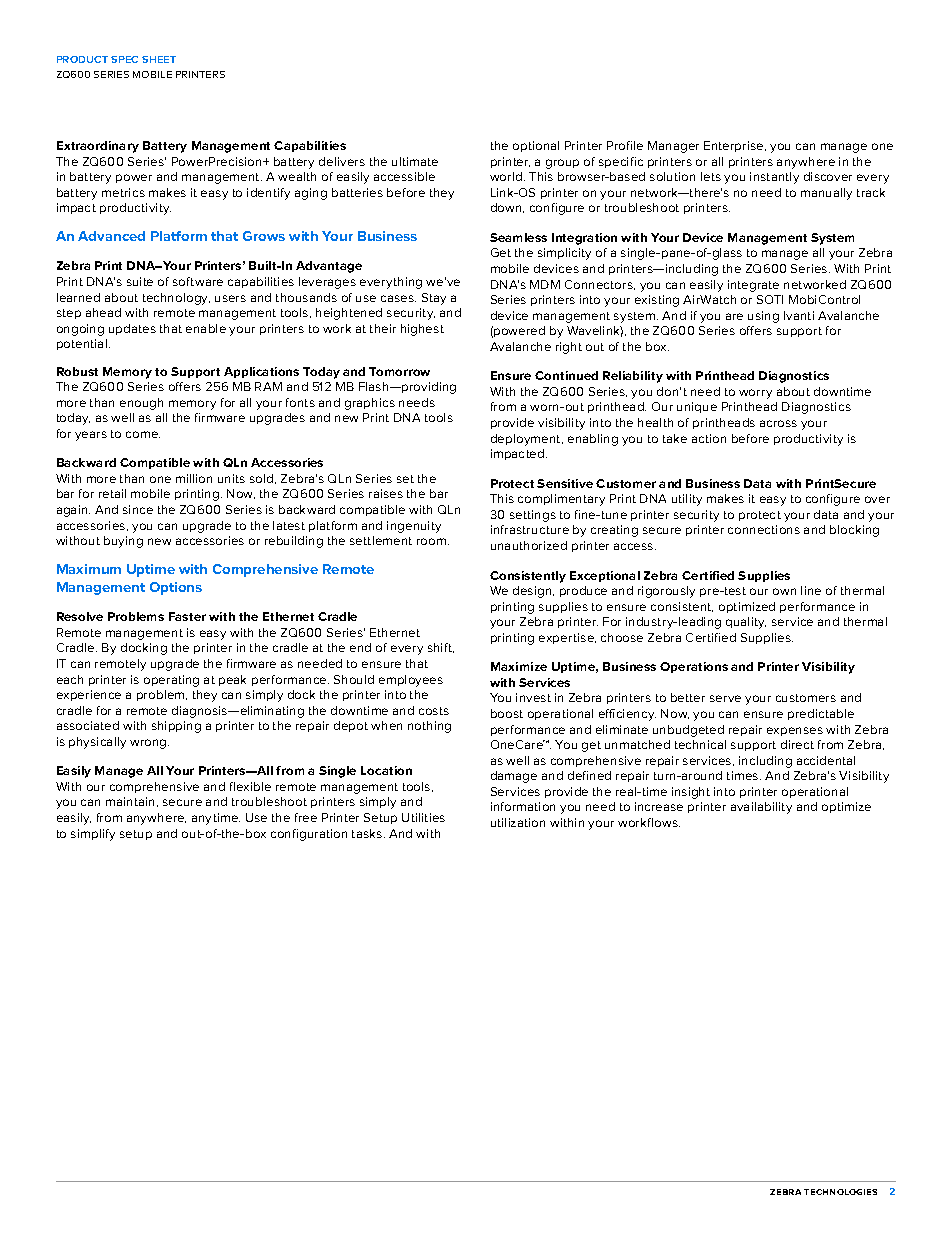 The image size is (952, 1233). I want to click on optional, so click(536, 146).
